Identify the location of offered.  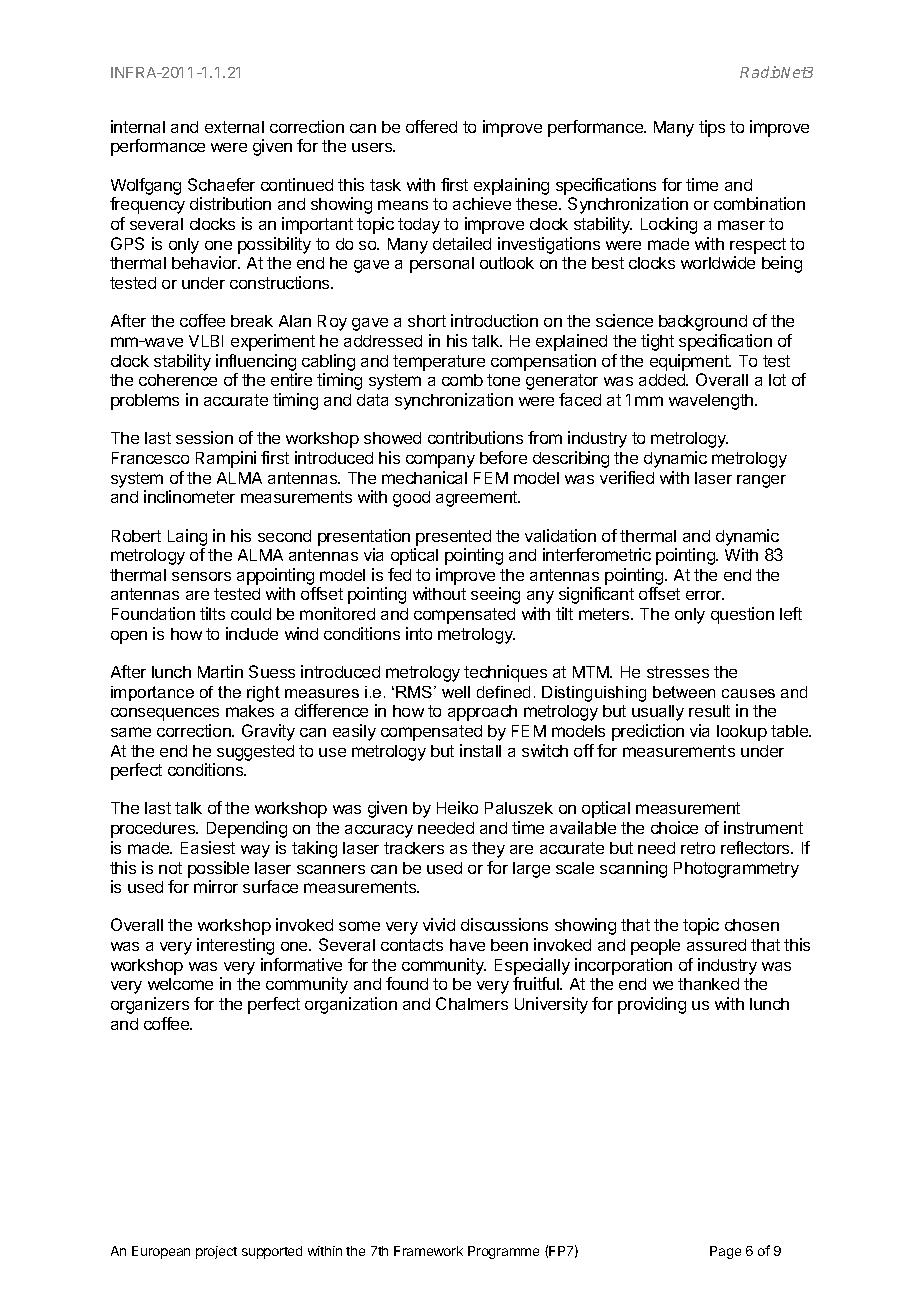
(431, 126).
